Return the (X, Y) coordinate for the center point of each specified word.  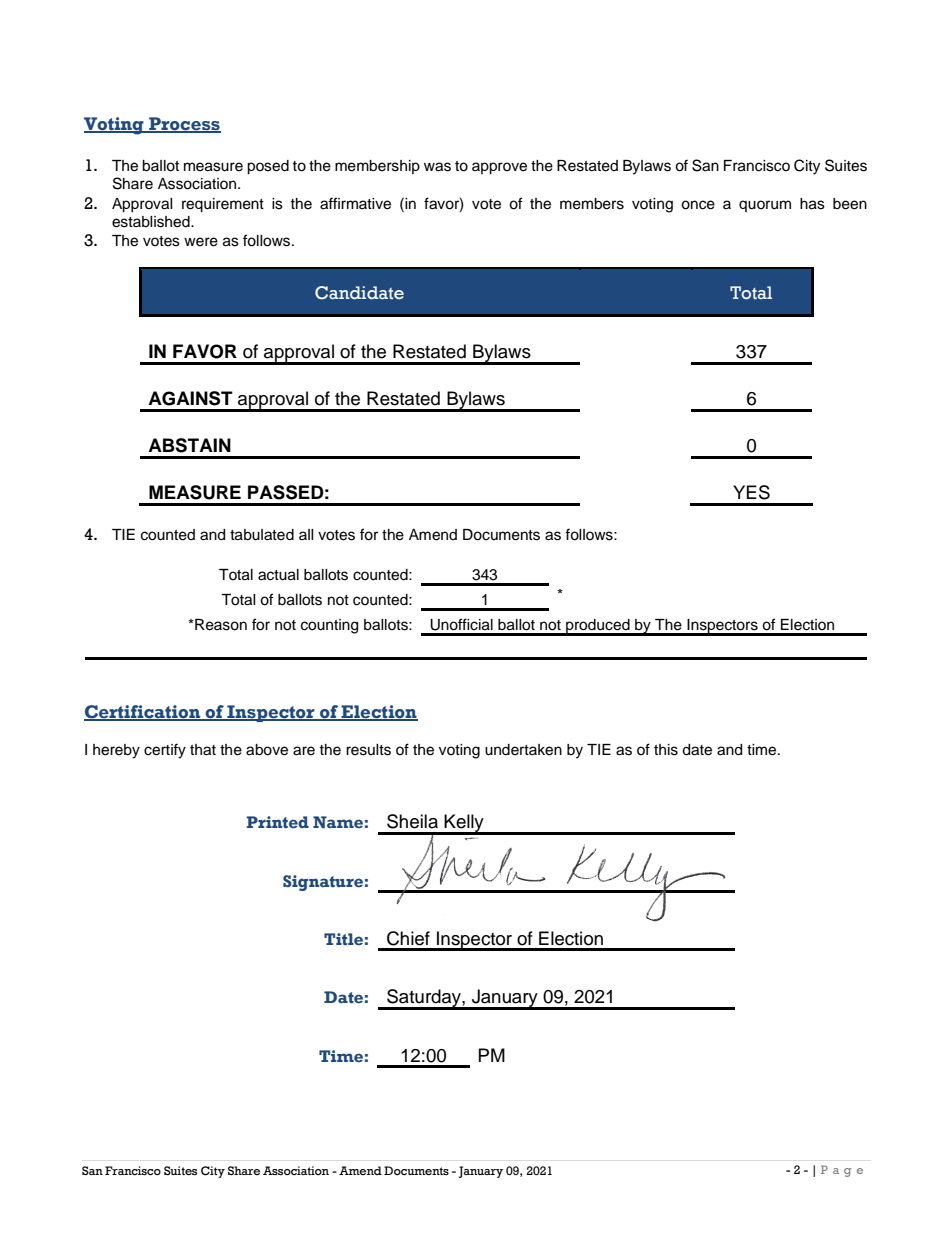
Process (184, 124)
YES (751, 492)
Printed (278, 822)
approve (499, 168)
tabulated (262, 535)
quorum (765, 206)
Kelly (464, 824)
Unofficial (461, 624)
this (666, 750)
